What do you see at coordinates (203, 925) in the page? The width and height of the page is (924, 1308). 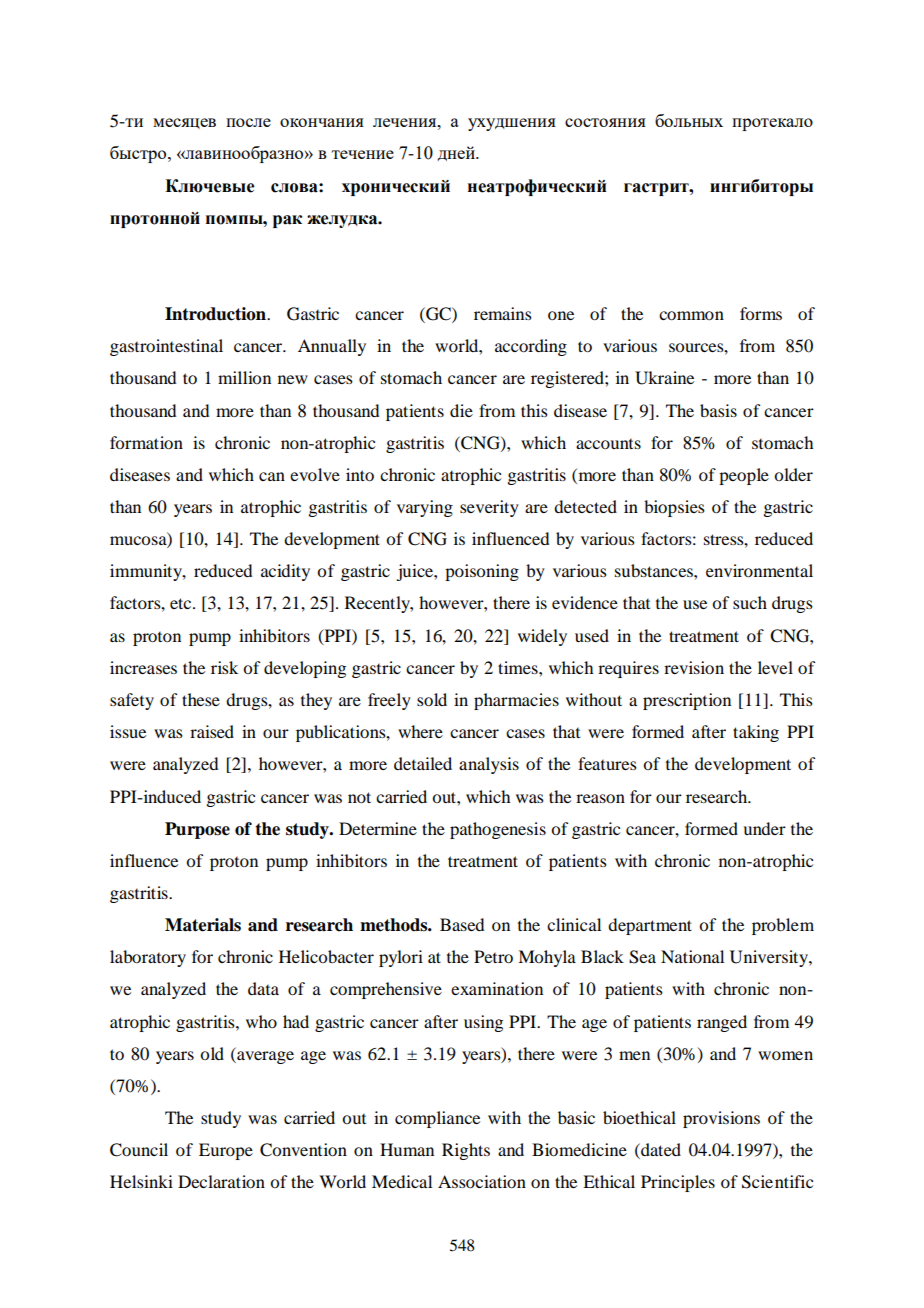 I see `Materials` at bounding box center [203, 925].
